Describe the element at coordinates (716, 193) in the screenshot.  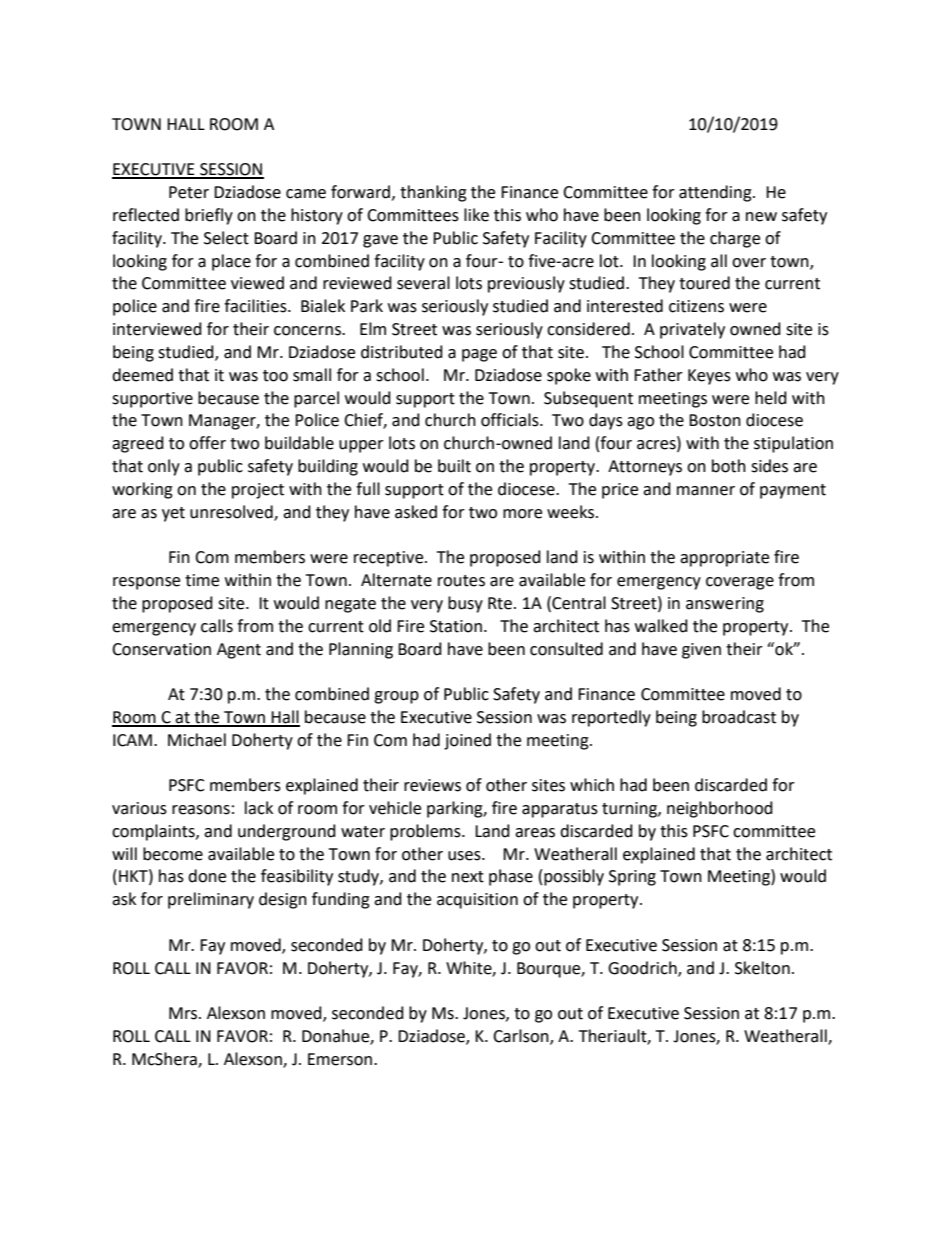
I see `attending` at that location.
